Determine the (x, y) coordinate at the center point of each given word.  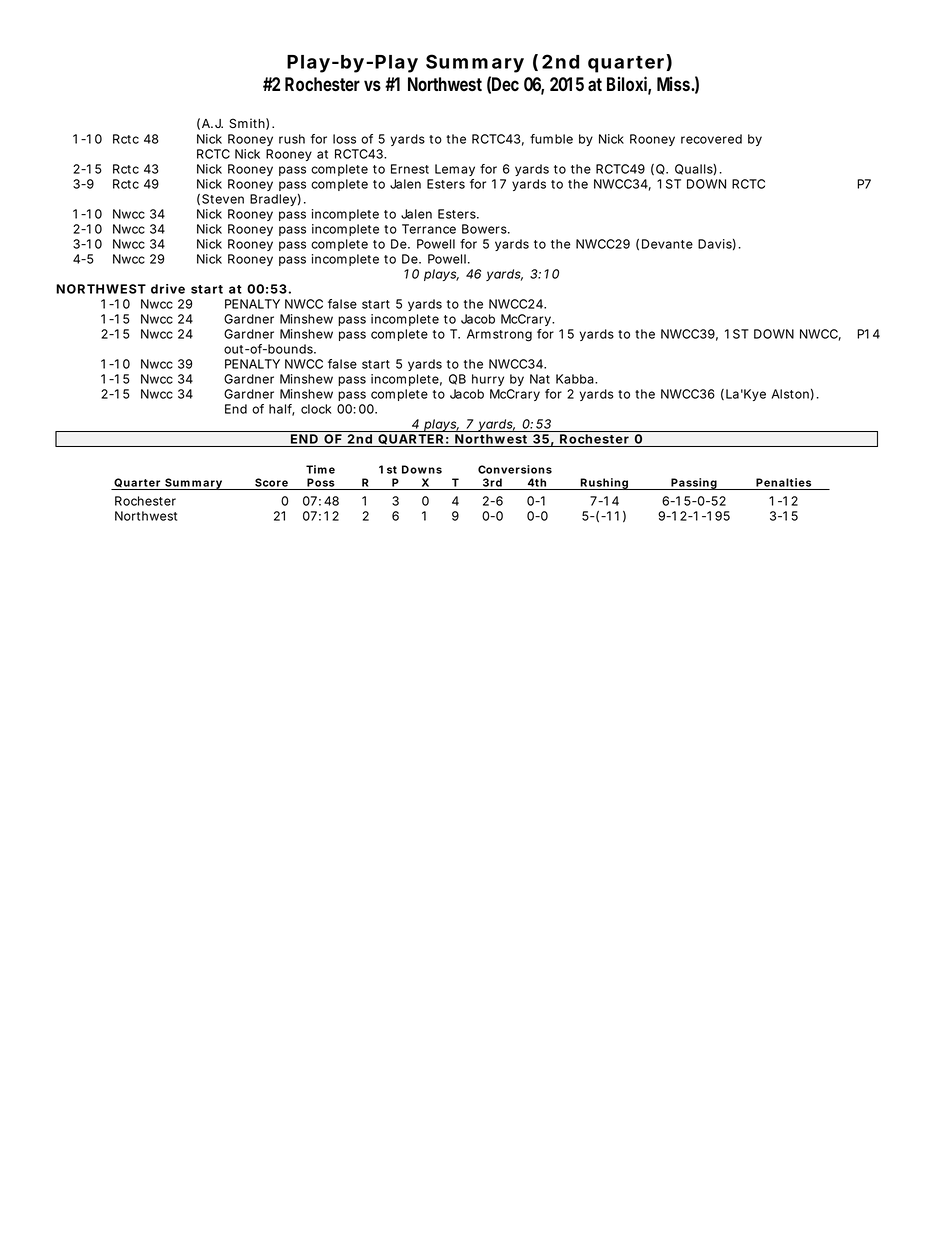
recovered (711, 139)
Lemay (455, 170)
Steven (223, 199)
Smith (247, 123)
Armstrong (499, 335)
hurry (488, 380)
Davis (715, 244)
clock (316, 409)
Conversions (515, 469)
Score (271, 484)
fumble (551, 139)
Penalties (783, 484)
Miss (674, 83)
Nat (540, 379)
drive (168, 289)
